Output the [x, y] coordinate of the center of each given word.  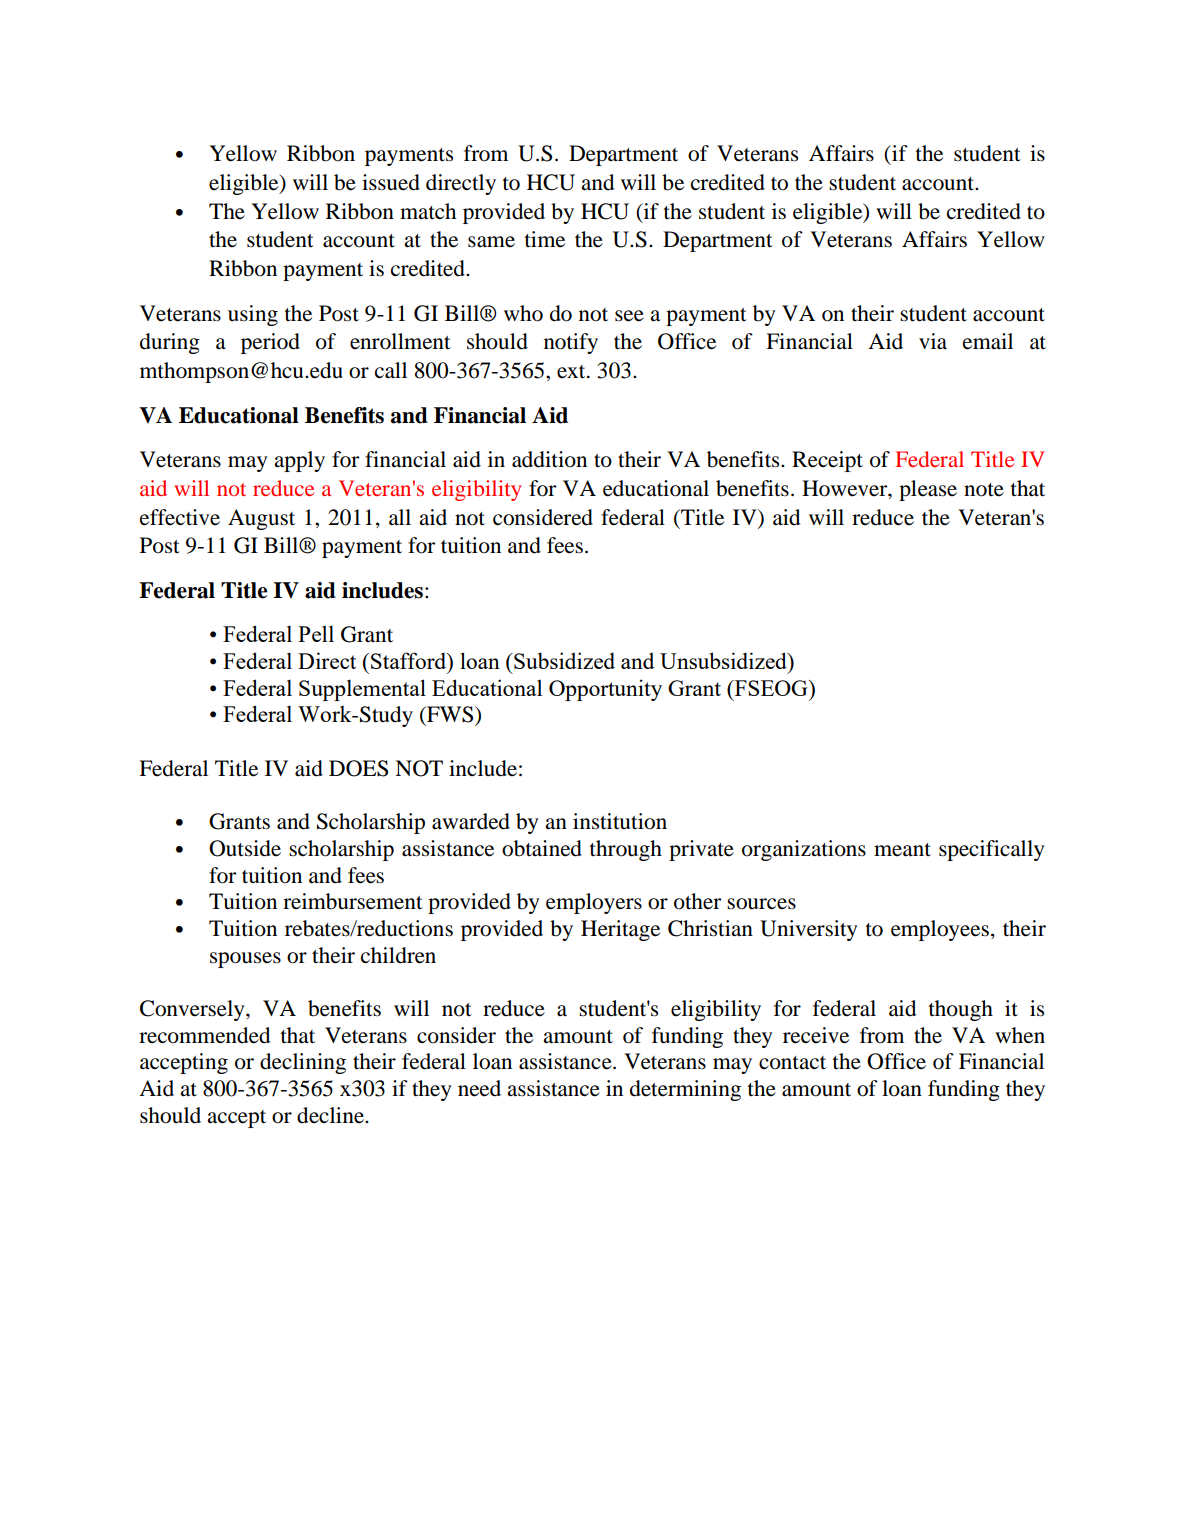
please [928, 490]
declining [303, 1063]
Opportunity [605, 690]
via [933, 341]
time [545, 239]
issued [391, 182]
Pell [316, 633]
